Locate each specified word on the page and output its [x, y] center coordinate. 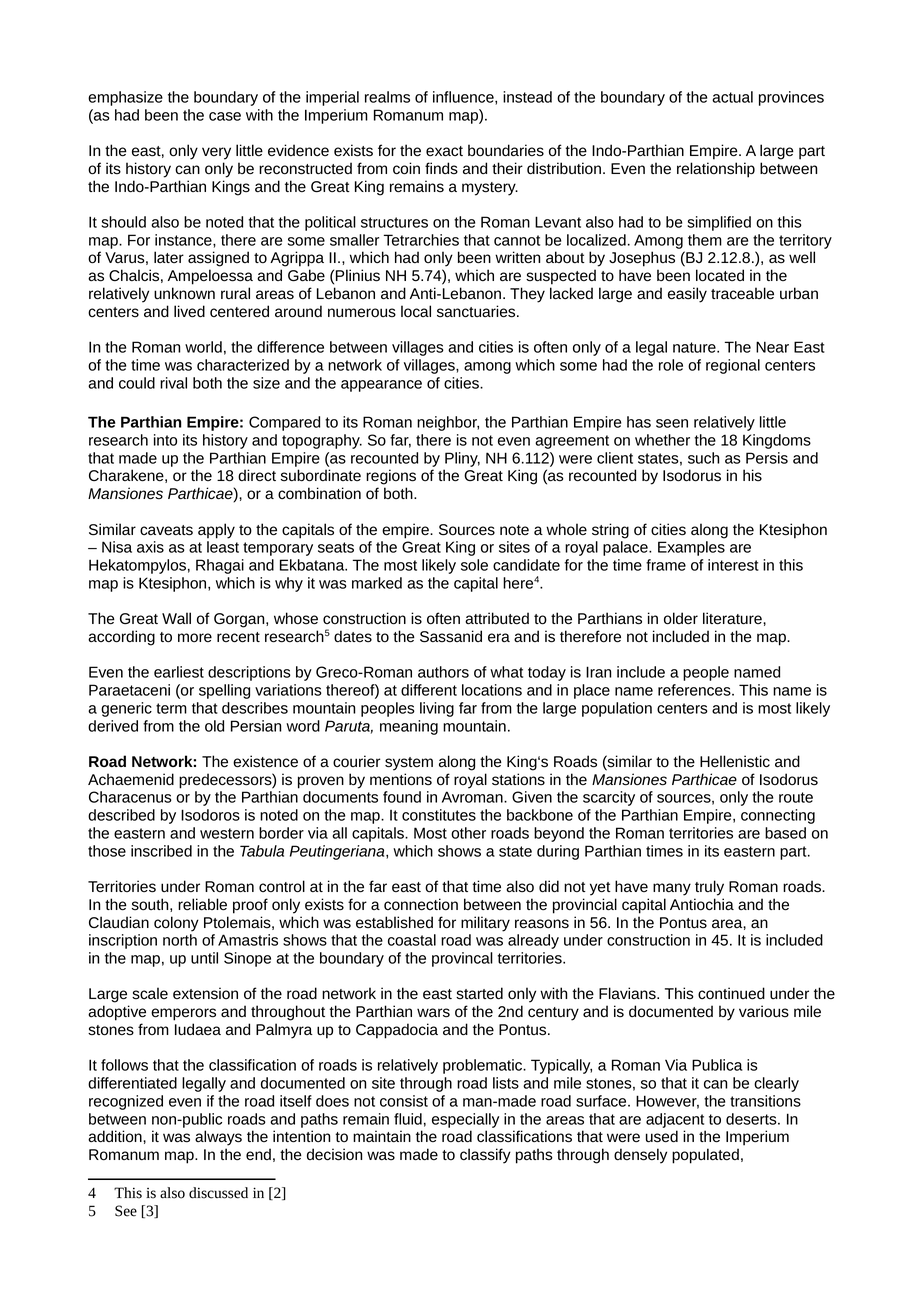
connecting [778, 816]
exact [444, 151]
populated [705, 1156]
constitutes [439, 815]
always [218, 1138]
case [225, 116]
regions [391, 477]
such [703, 458]
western [227, 833]
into [165, 440]
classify [485, 1156]
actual [732, 97]
